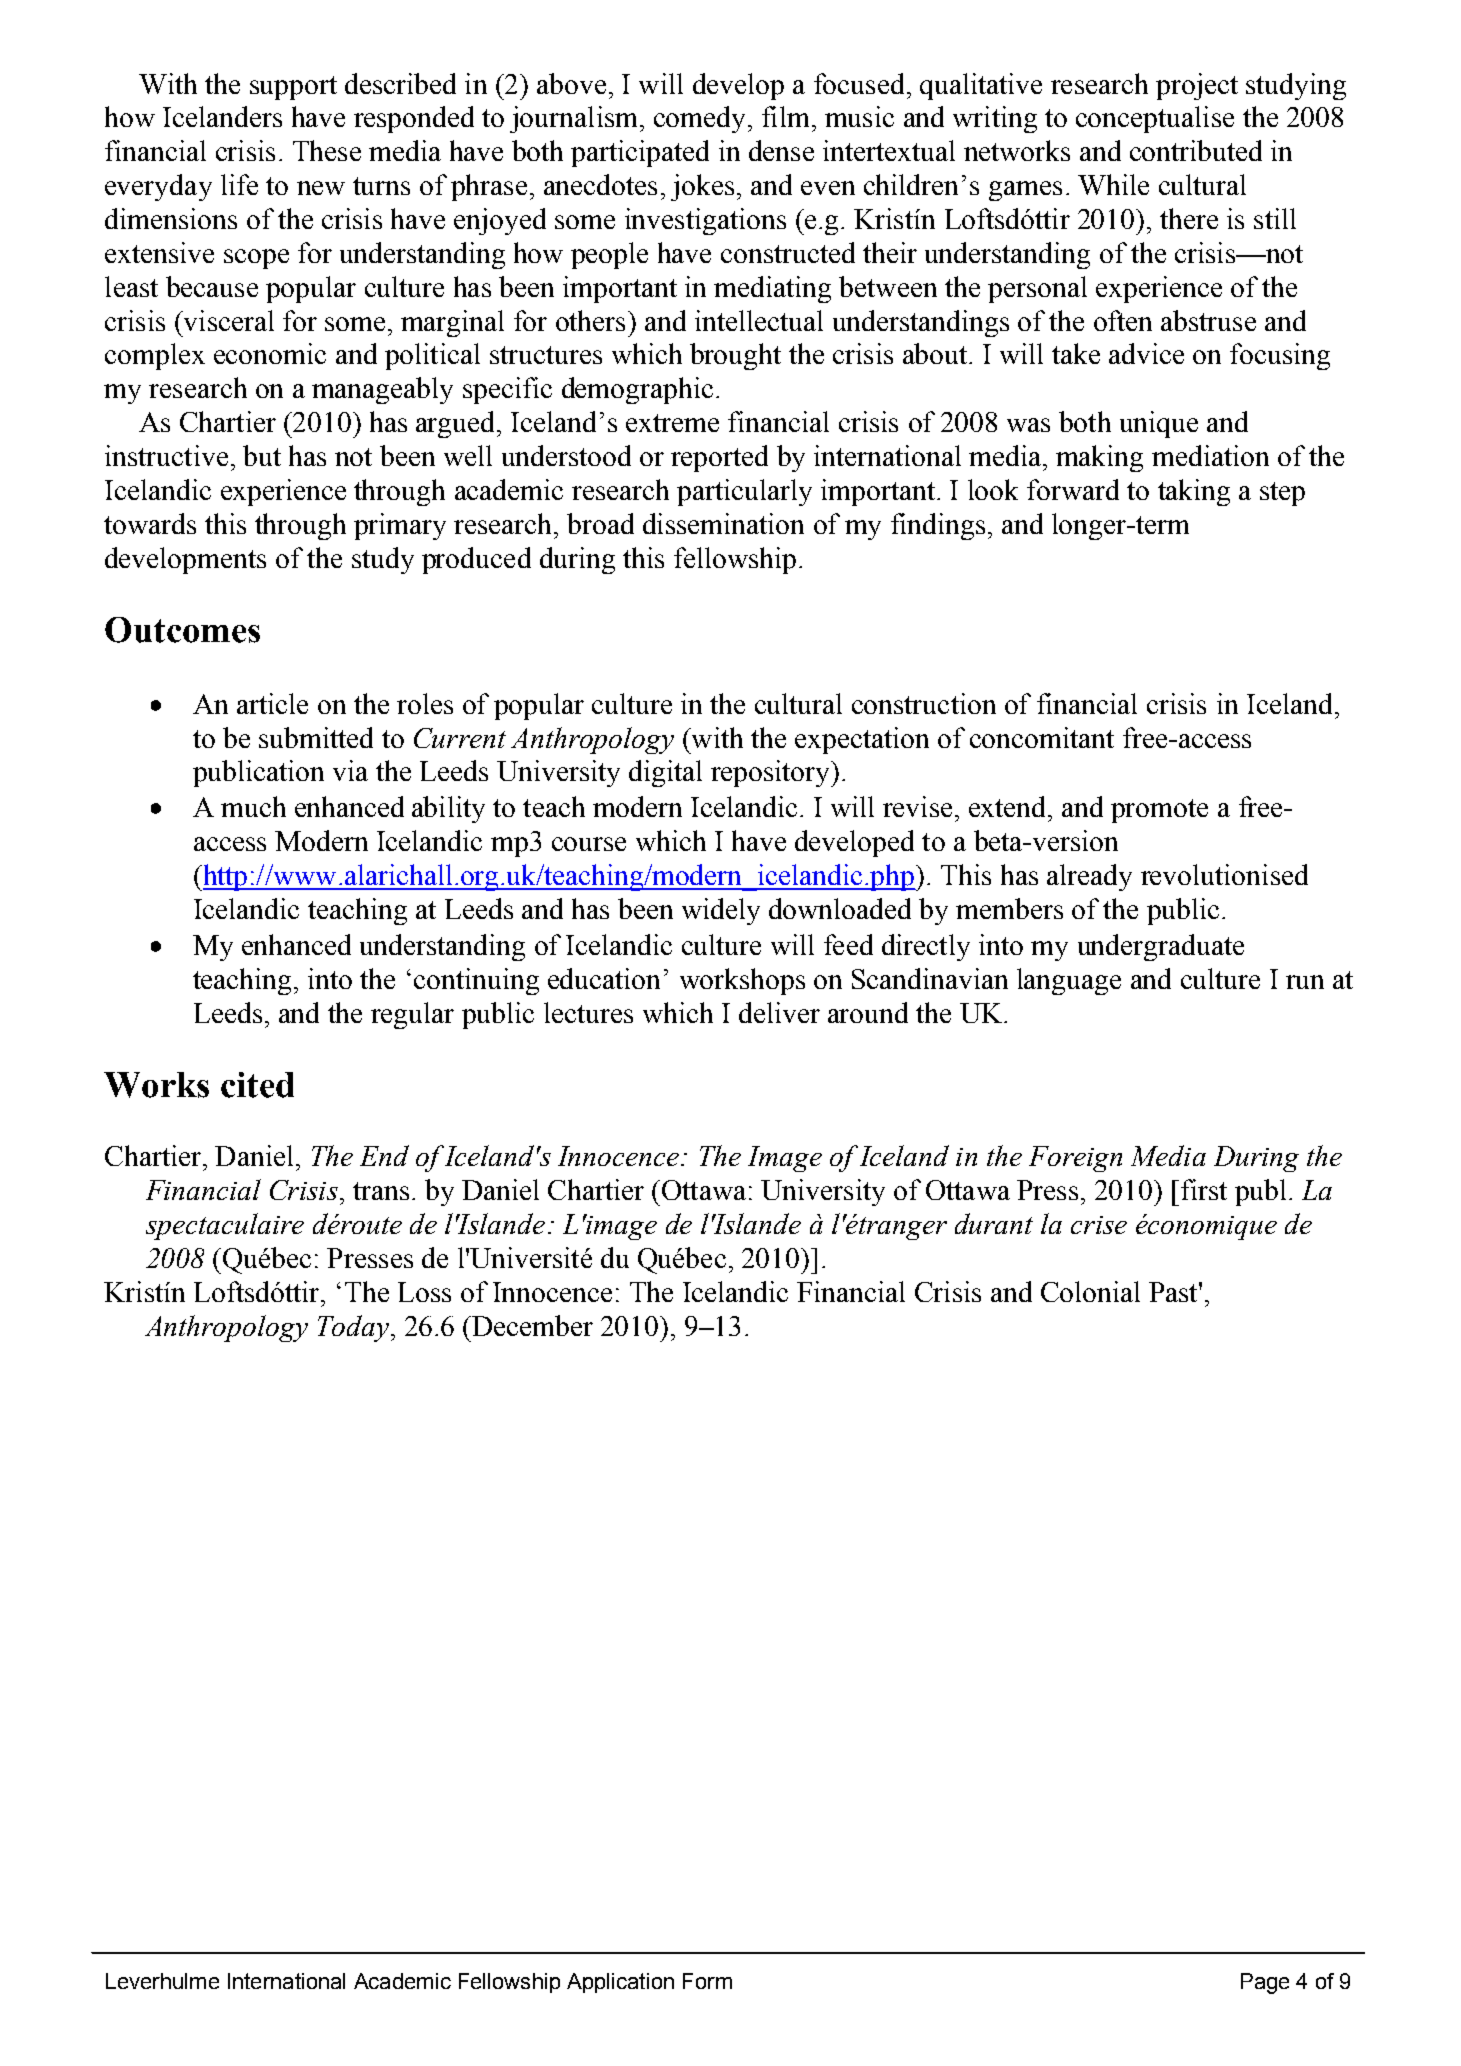 This page has height=2066, width=1461. What do you see at coordinates (1090, 1291) in the page?
I see `Colonial` at bounding box center [1090, 1291].
